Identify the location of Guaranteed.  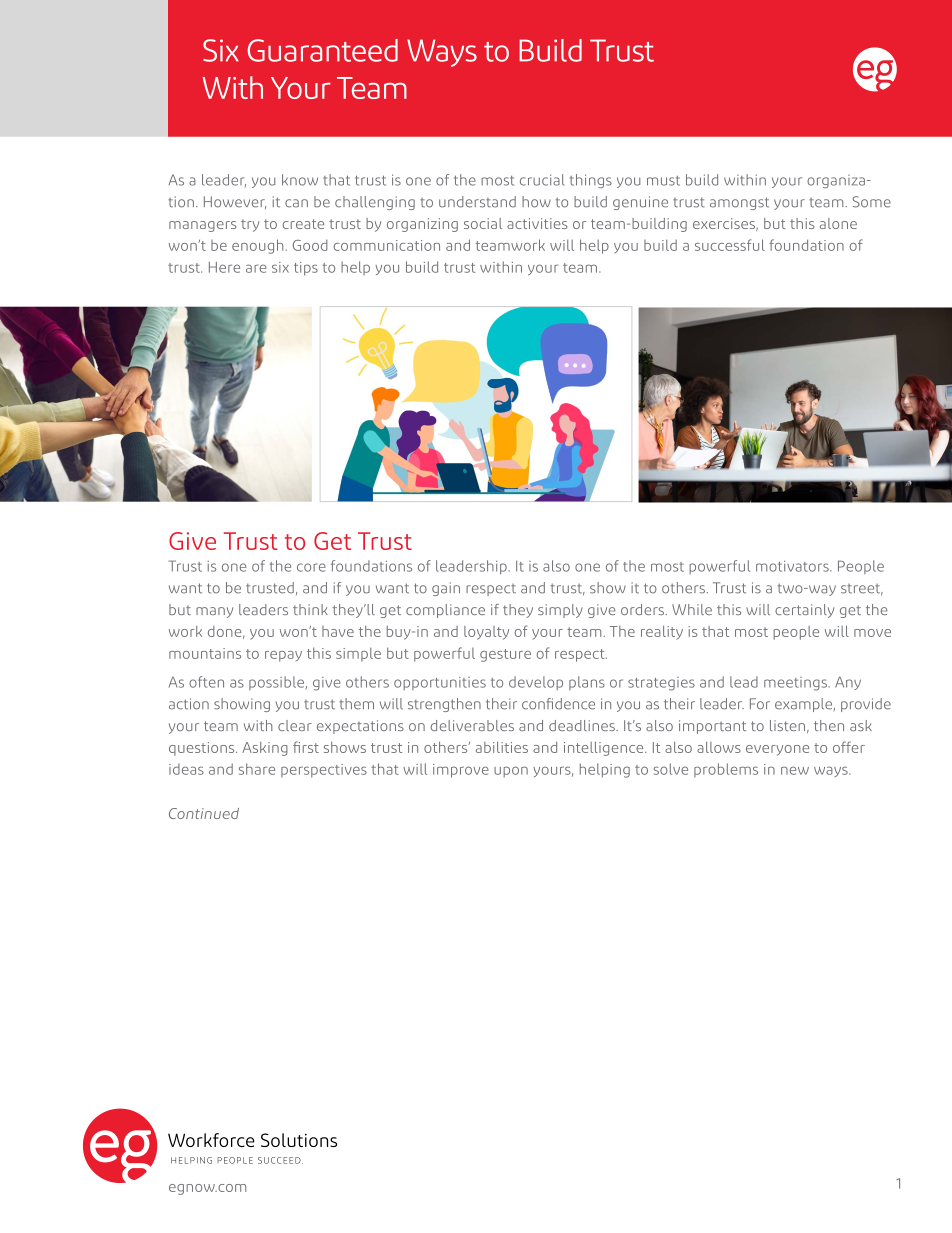
(322, 50).
